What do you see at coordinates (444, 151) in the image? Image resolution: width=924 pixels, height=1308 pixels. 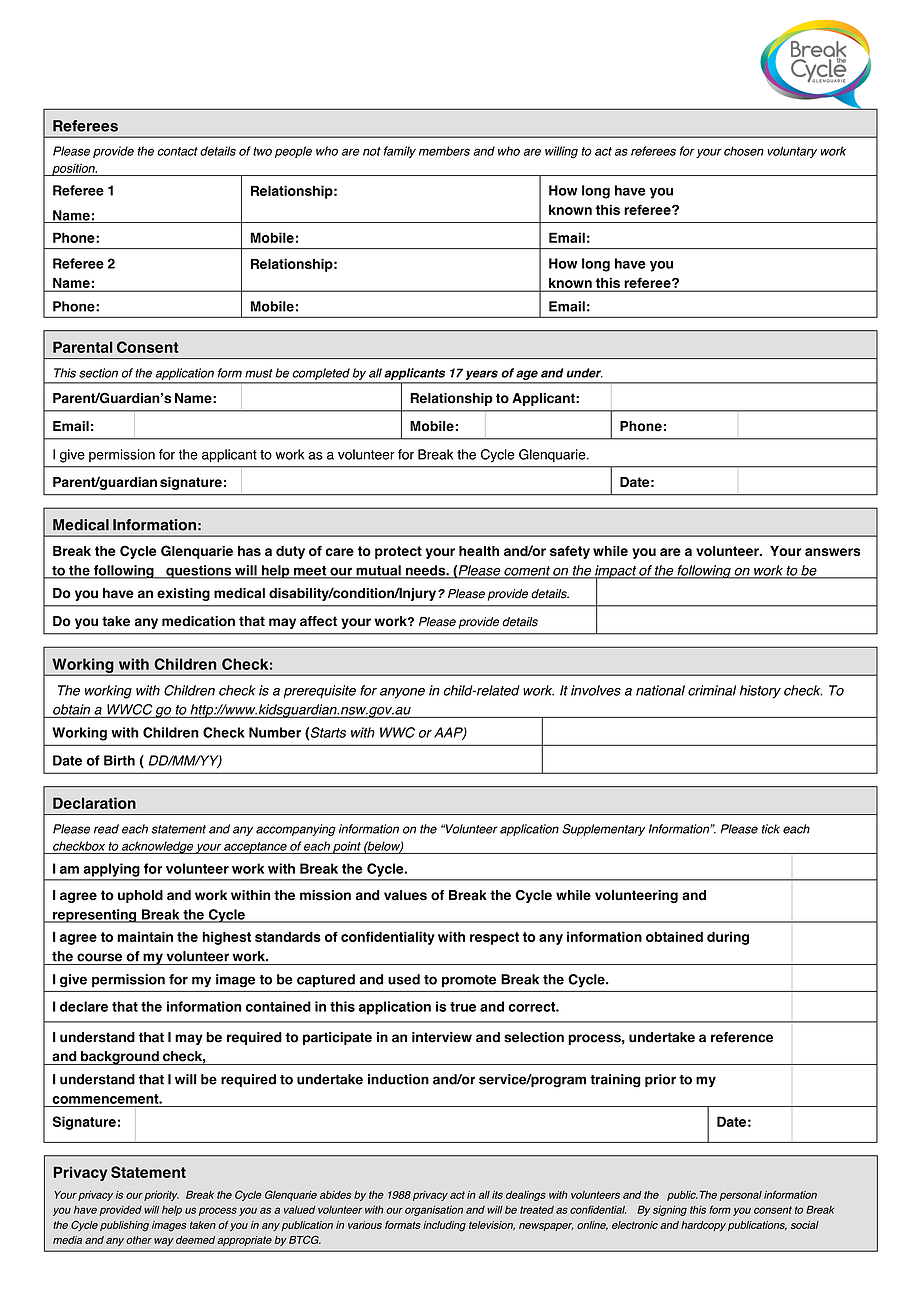 I see `members` at bounding box center [444, 151].
